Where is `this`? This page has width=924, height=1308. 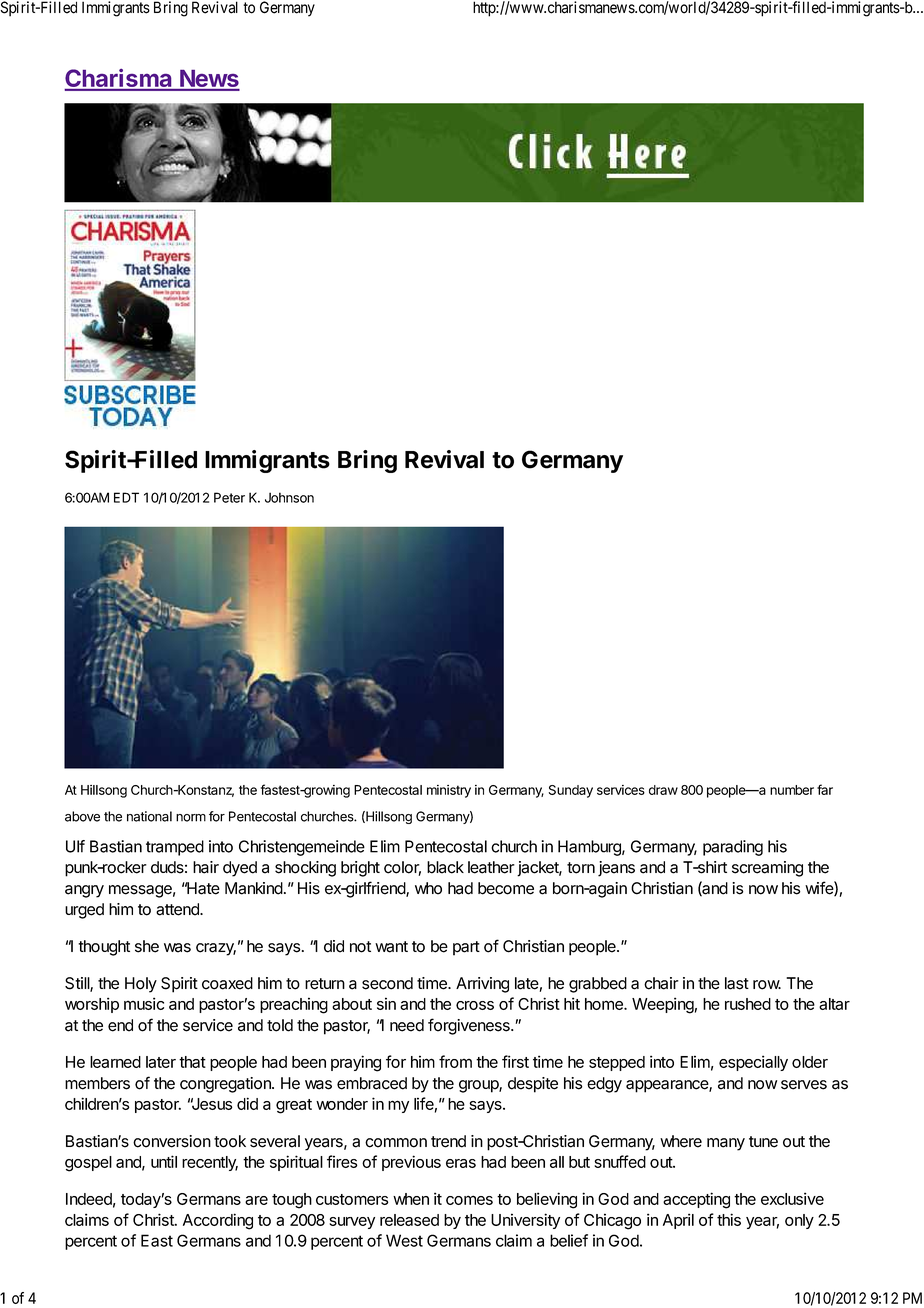 this is located at coordinates (729, 1219).
